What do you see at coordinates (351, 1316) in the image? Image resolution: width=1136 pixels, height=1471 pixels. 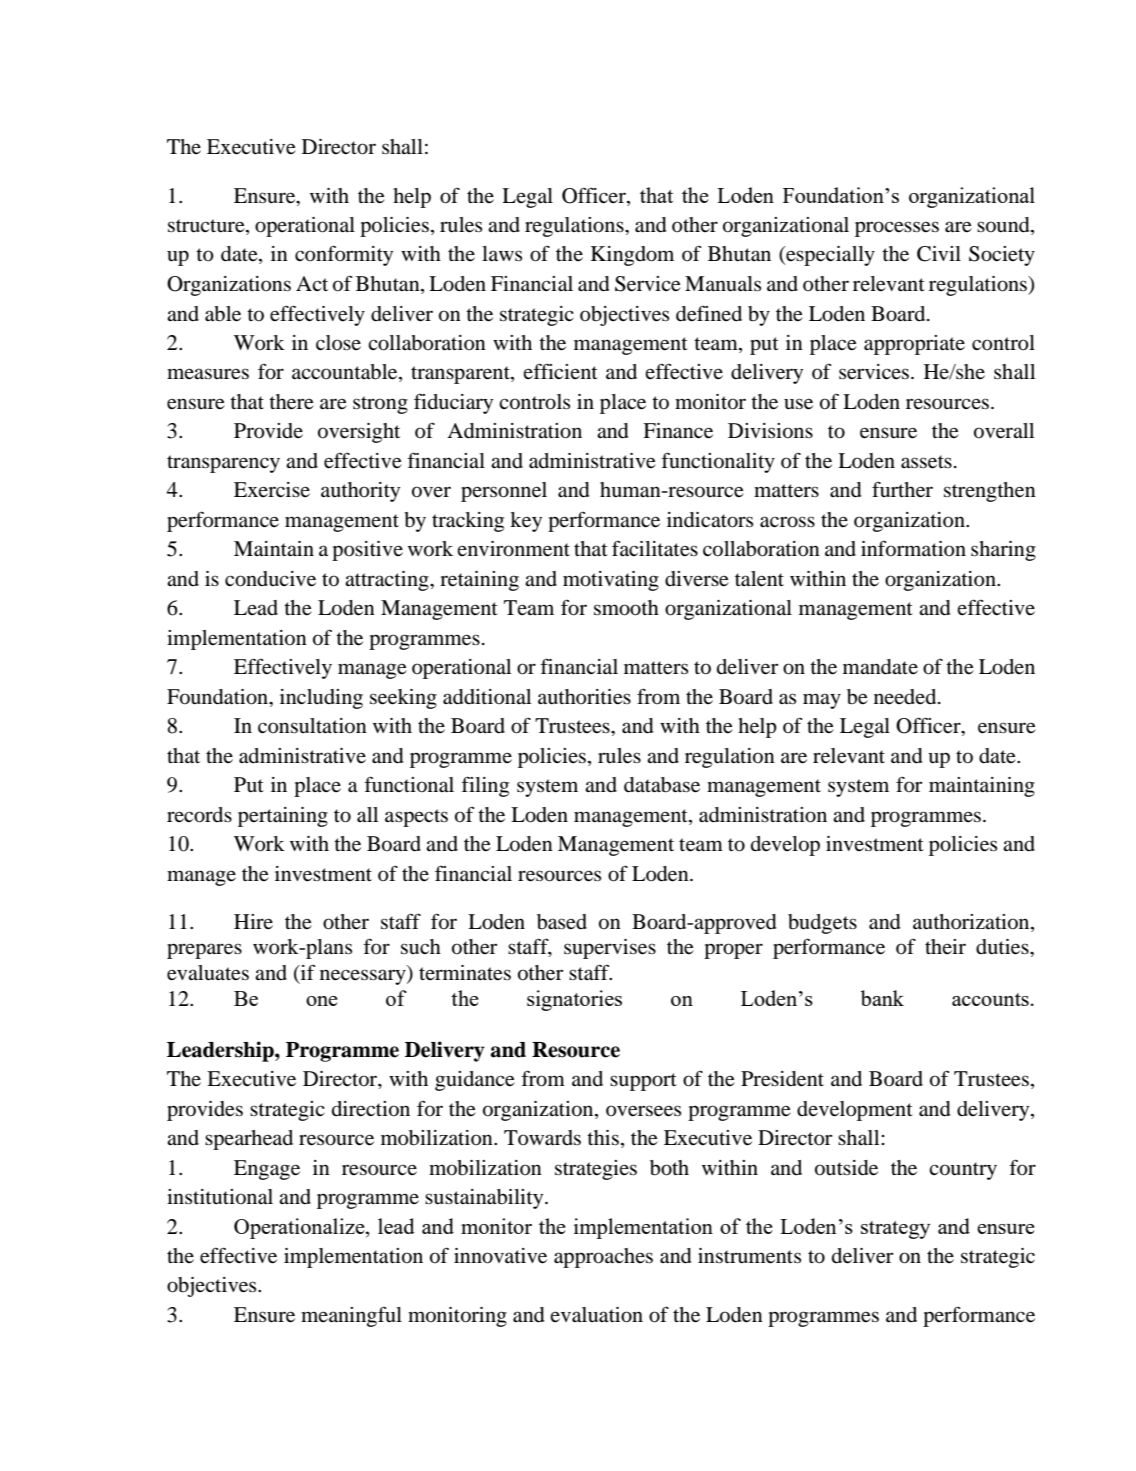 I see `meaningful` at bounding box center [351, 1316].
